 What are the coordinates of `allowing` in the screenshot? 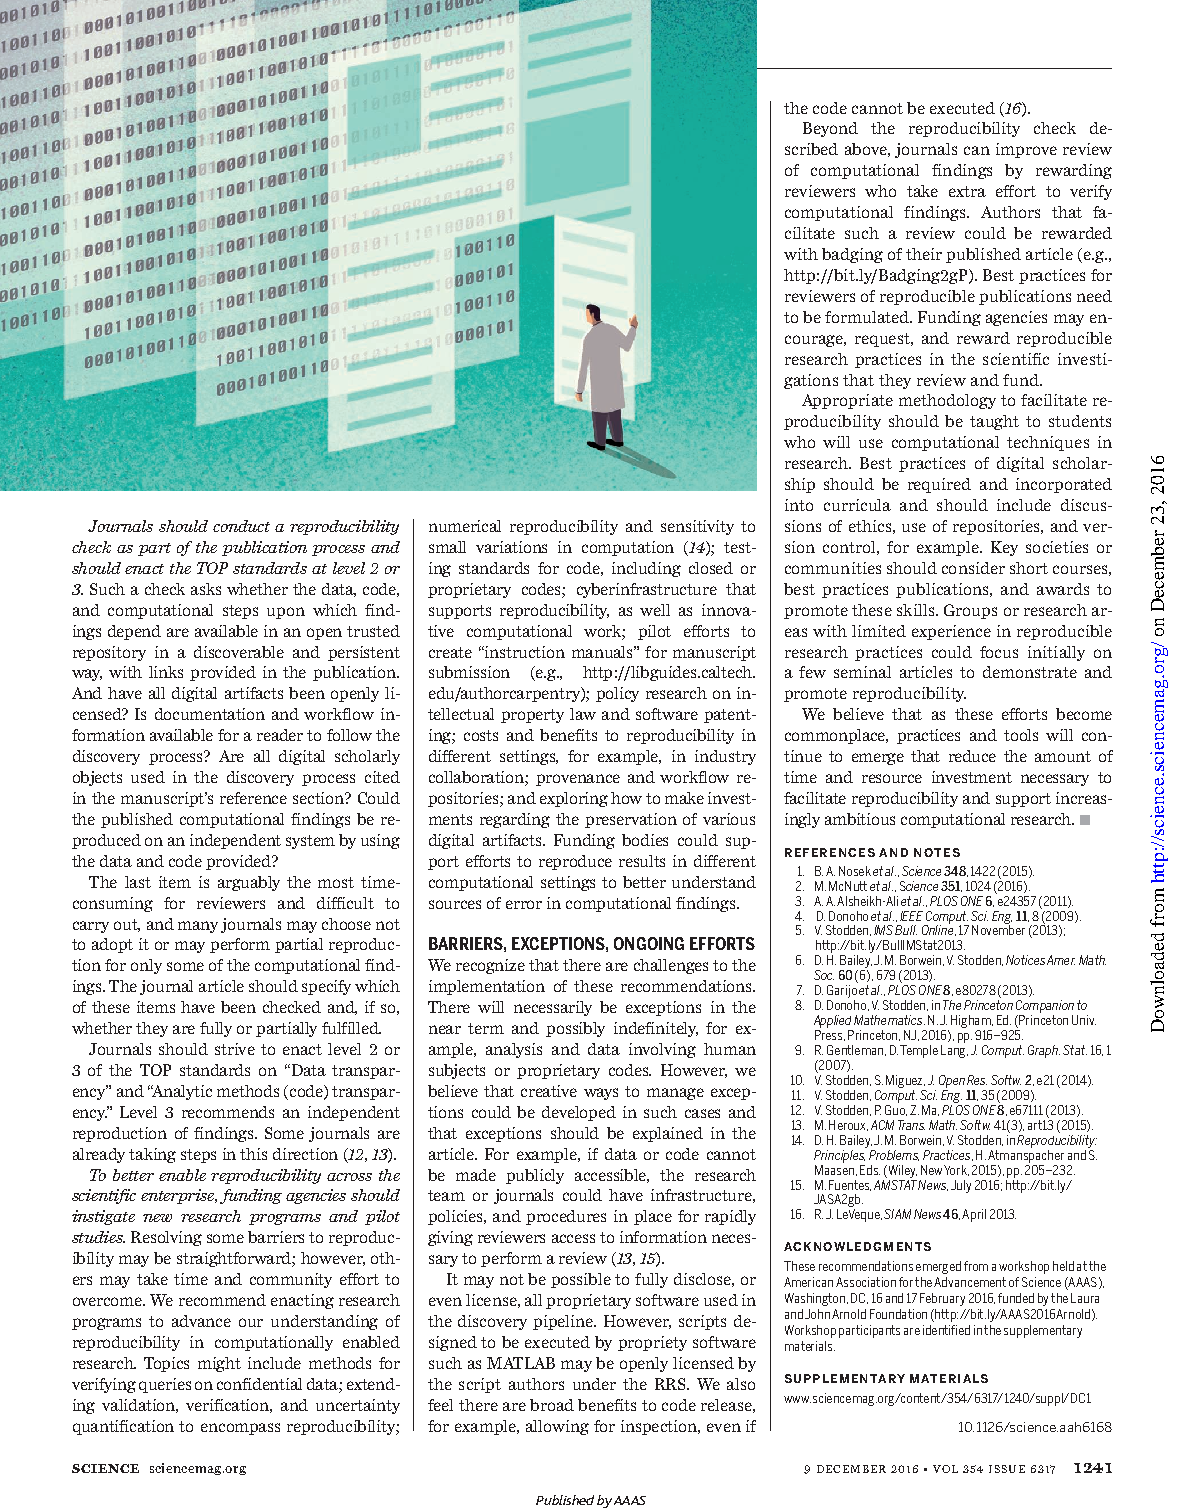 It's located at (557, 1427).
